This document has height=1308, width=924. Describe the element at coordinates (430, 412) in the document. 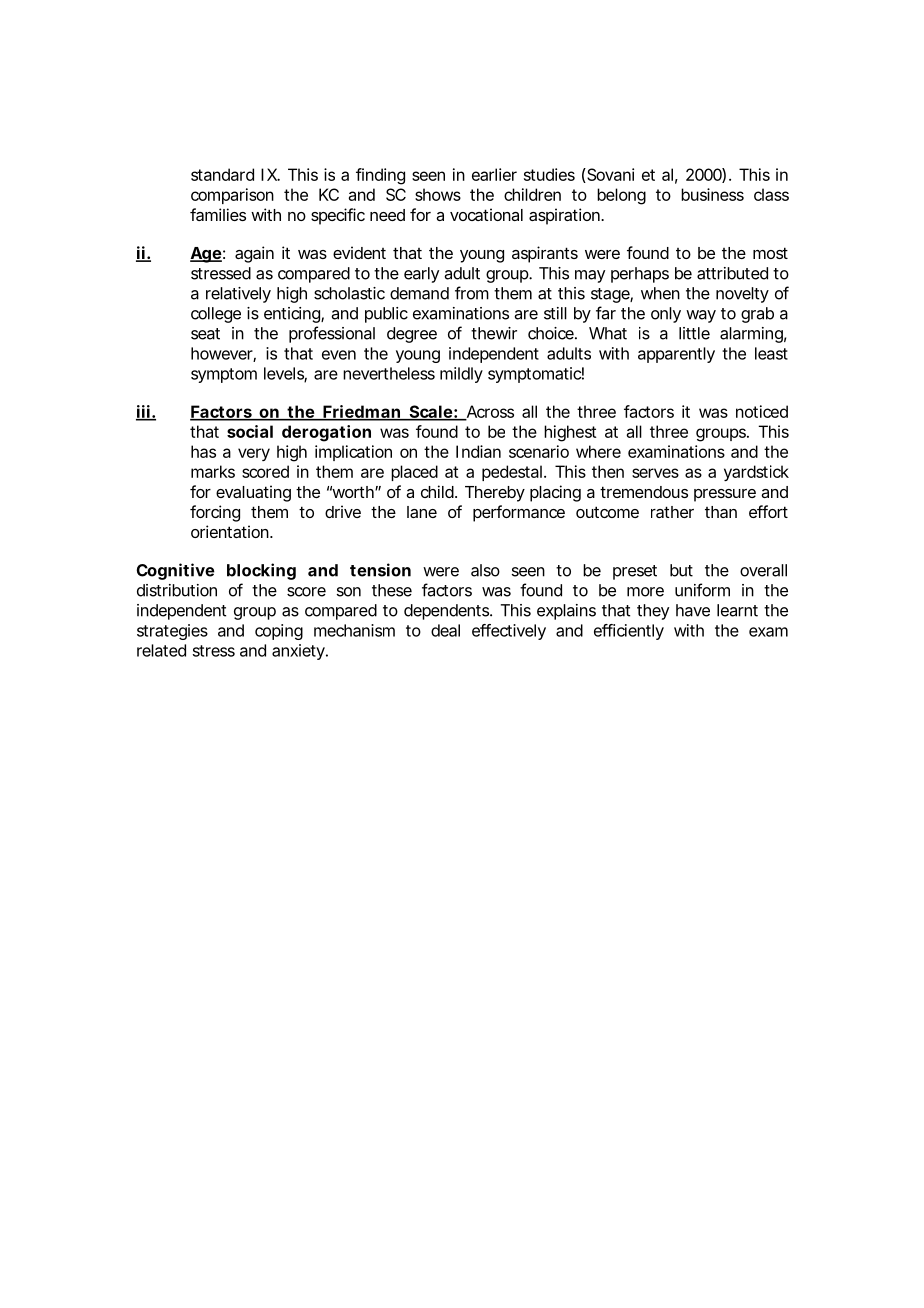

I see `Scale` at that location.
